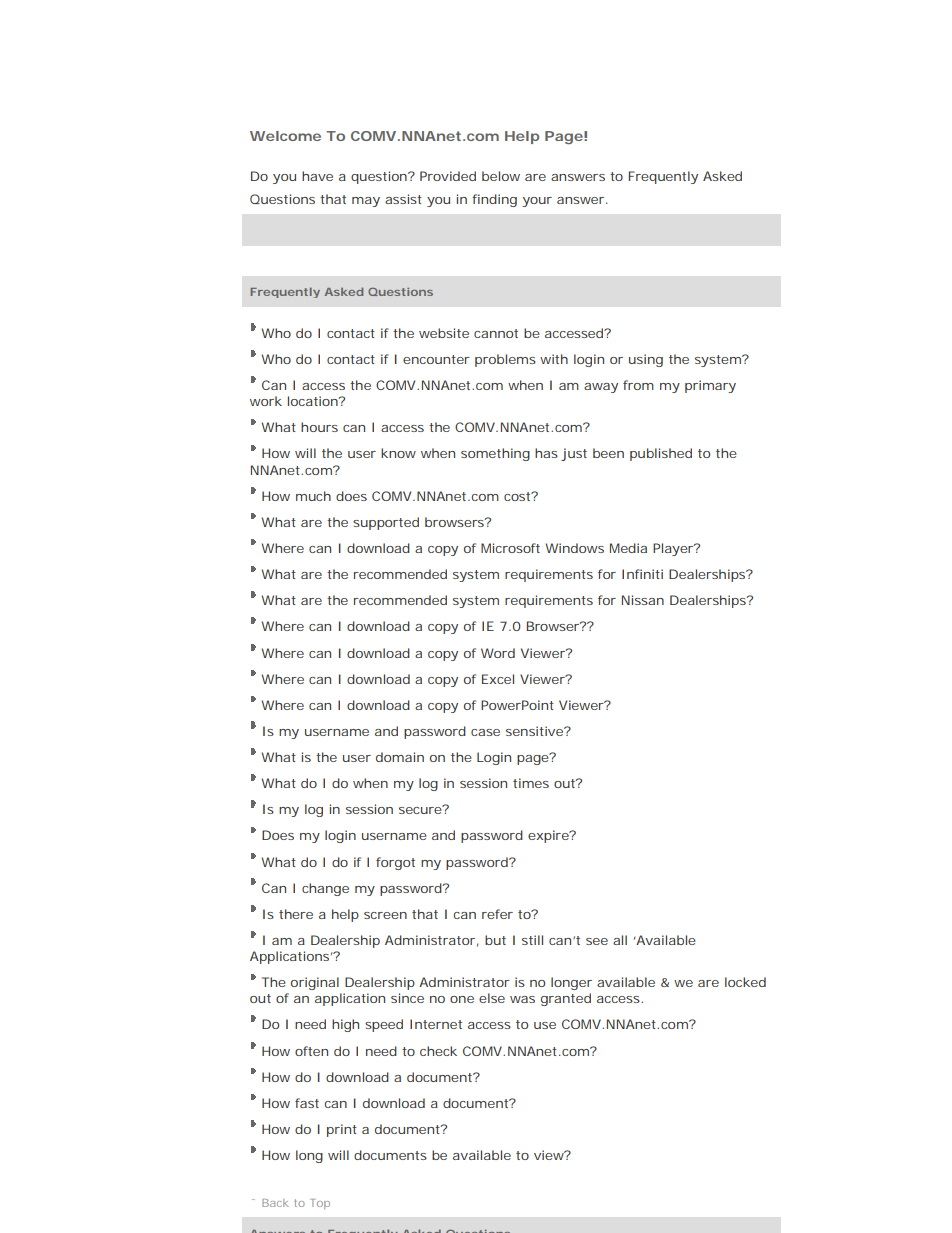  What do you see at coordinates (643, 600) in the screenshot?
I see `Nissan` at bounding box center [643, 600].
